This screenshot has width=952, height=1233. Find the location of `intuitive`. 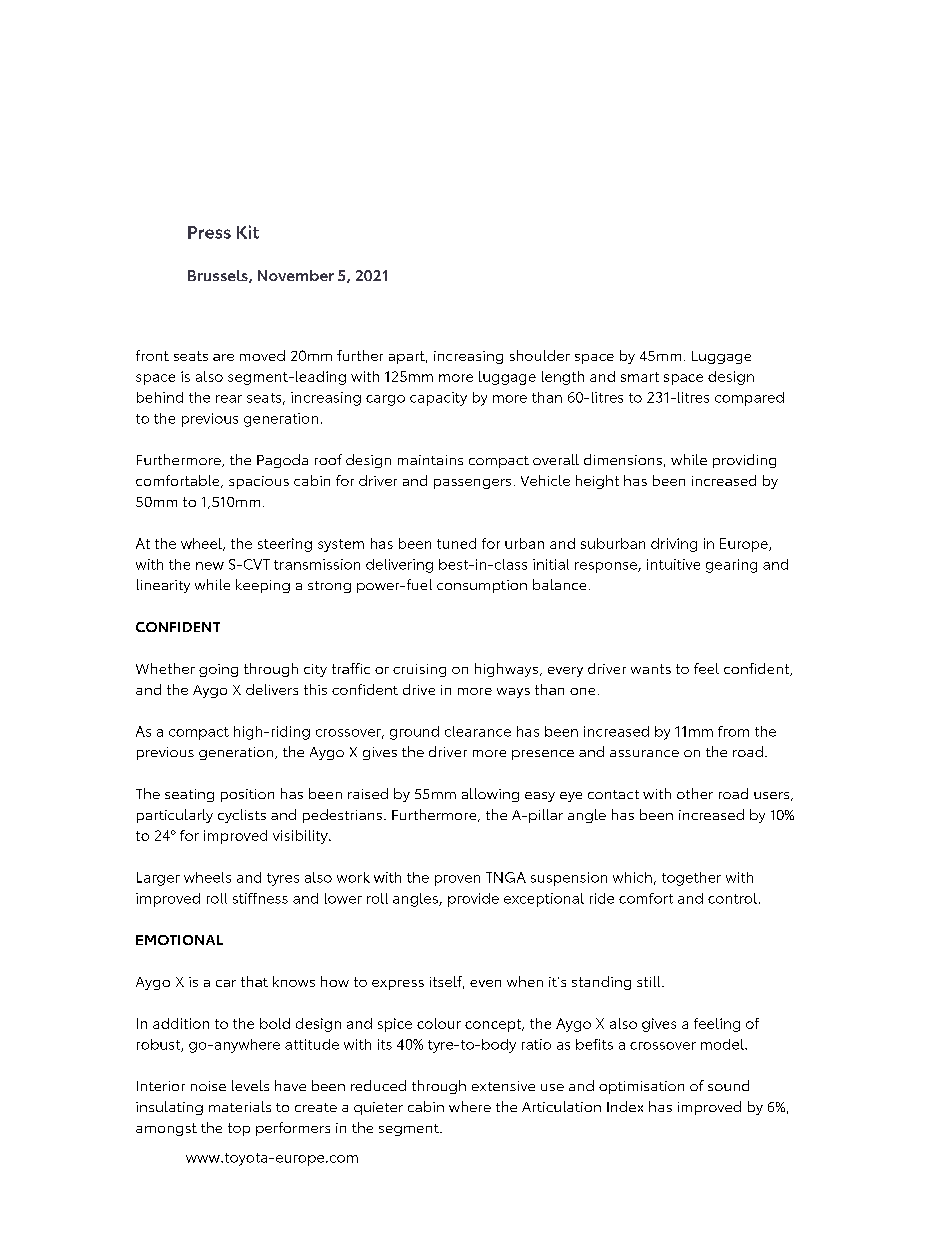

intuitive is located at coordinates (673, 564).
